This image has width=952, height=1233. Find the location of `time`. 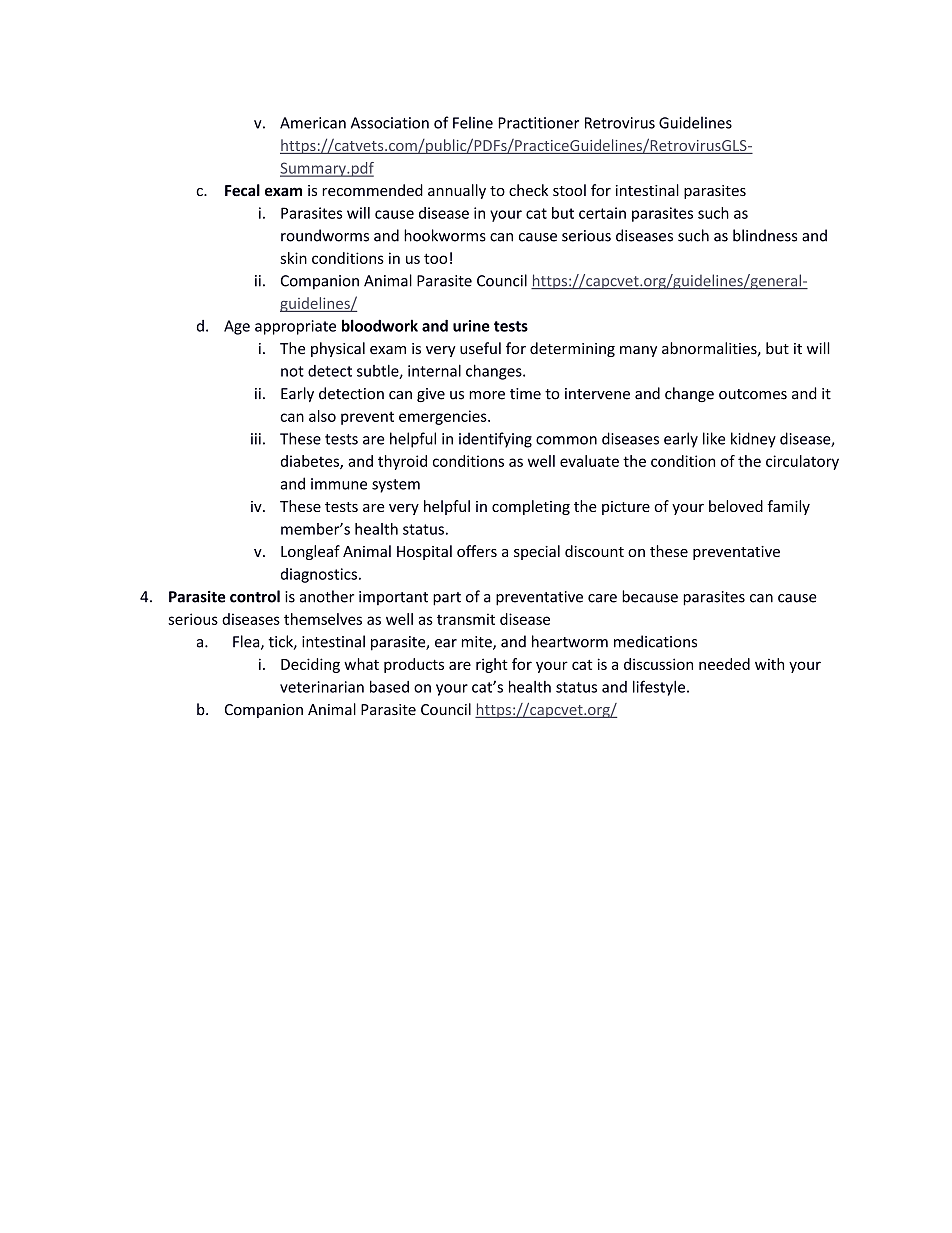

time is located at coordinates (525, 394).
